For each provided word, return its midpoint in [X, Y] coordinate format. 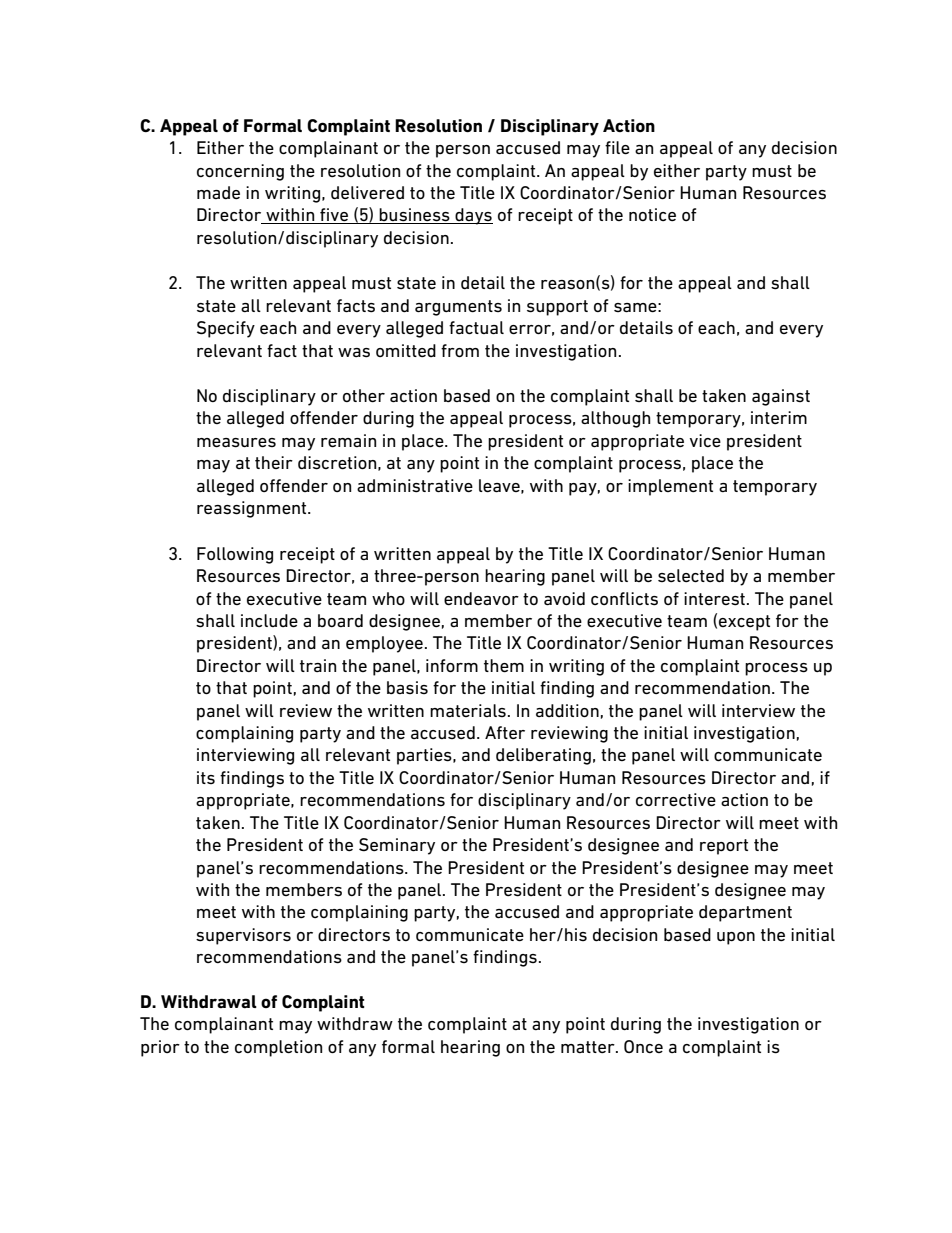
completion [278, 1048]
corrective [676, 799]
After [505, 732]
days [473, 216]
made [218, 192]
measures [236, 443]
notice [652, 214]
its [206, 777]
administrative [415, 486]
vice [705, 440]
